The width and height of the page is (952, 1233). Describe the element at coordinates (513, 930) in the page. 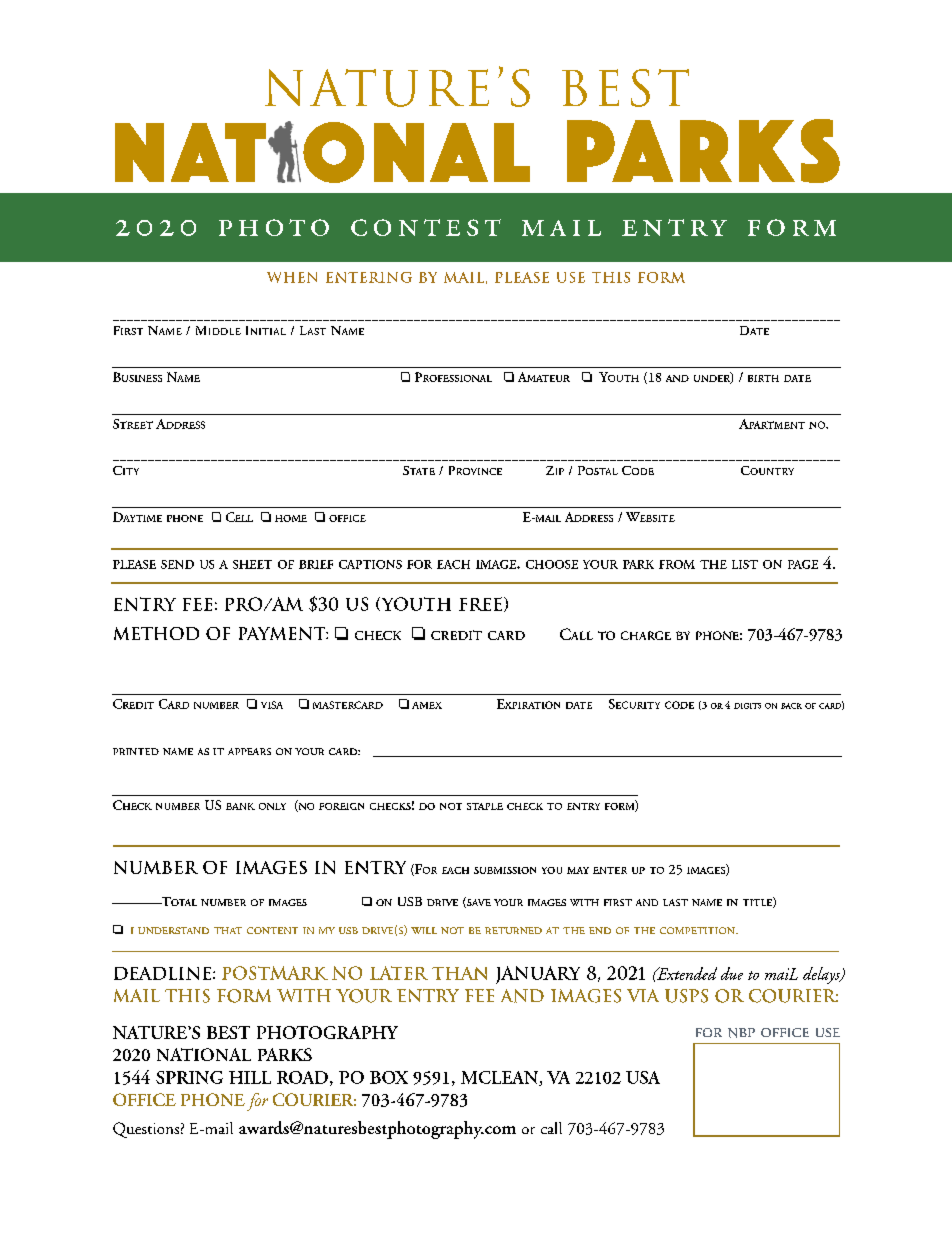

I see `RETURNED` at that location.
